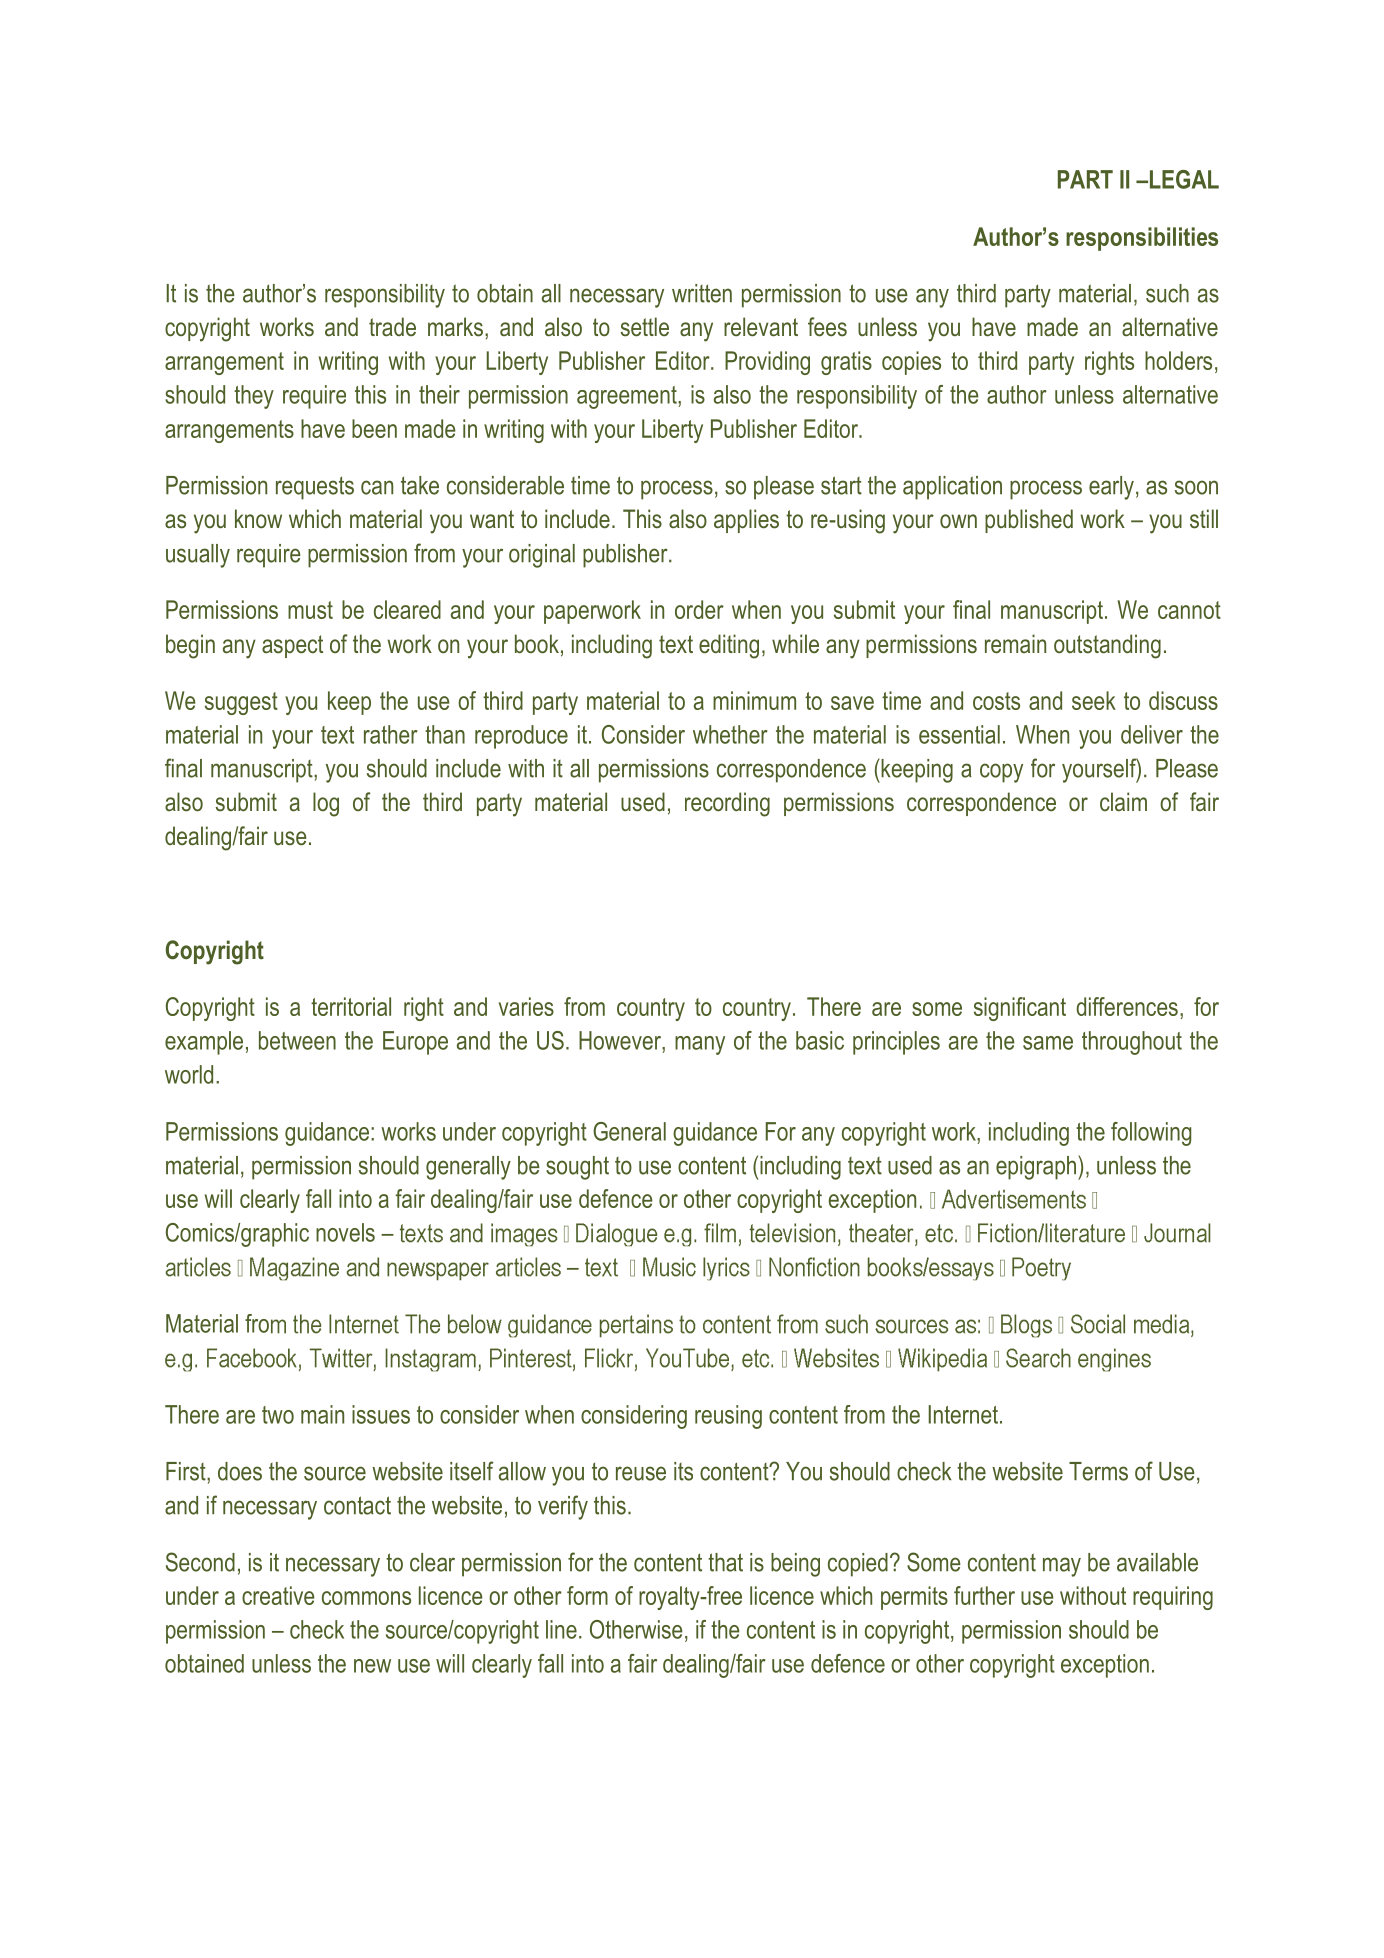  I want to click on trade, so click(392, 327).
